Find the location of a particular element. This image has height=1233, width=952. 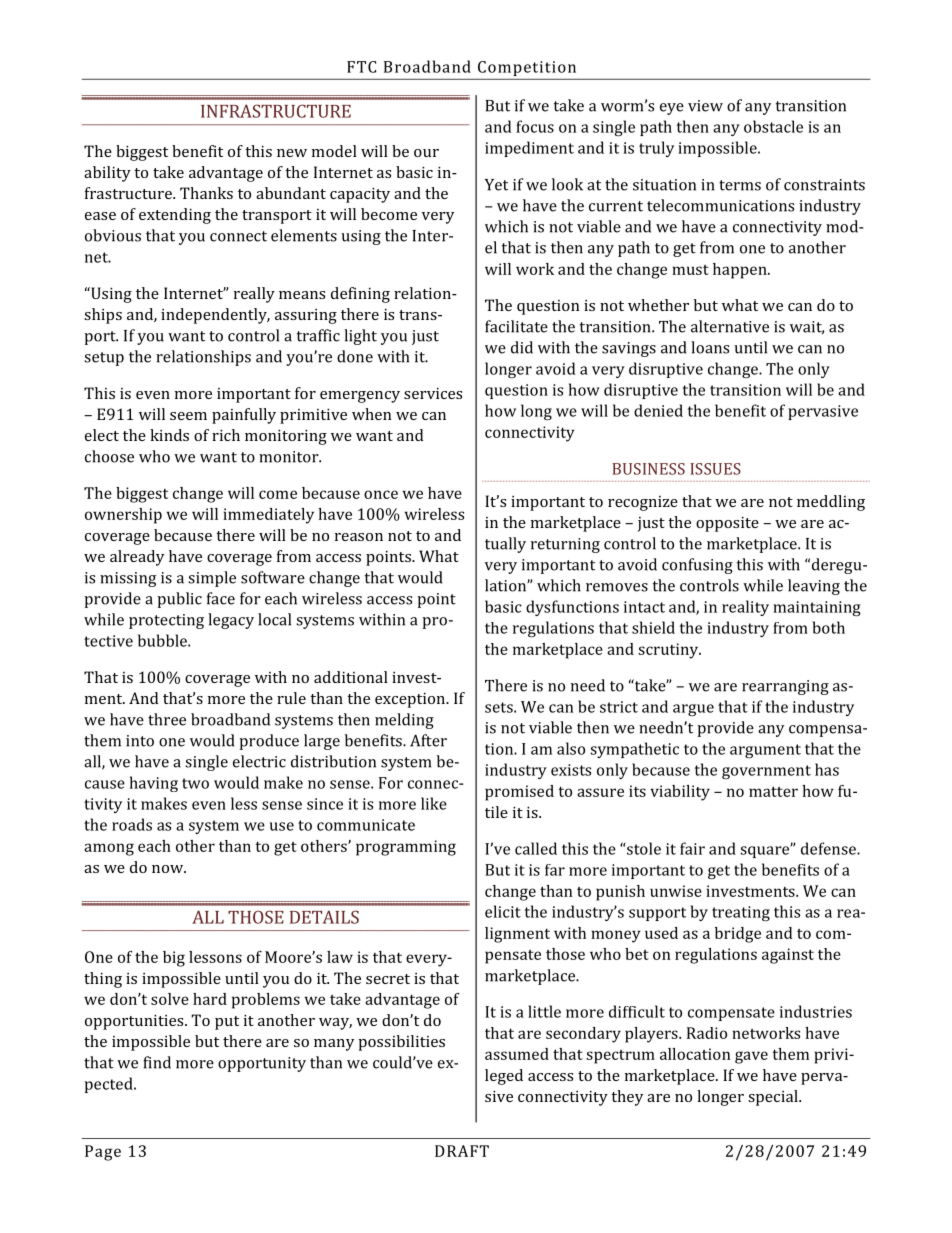

reality is located at coordinates (745, 608).
